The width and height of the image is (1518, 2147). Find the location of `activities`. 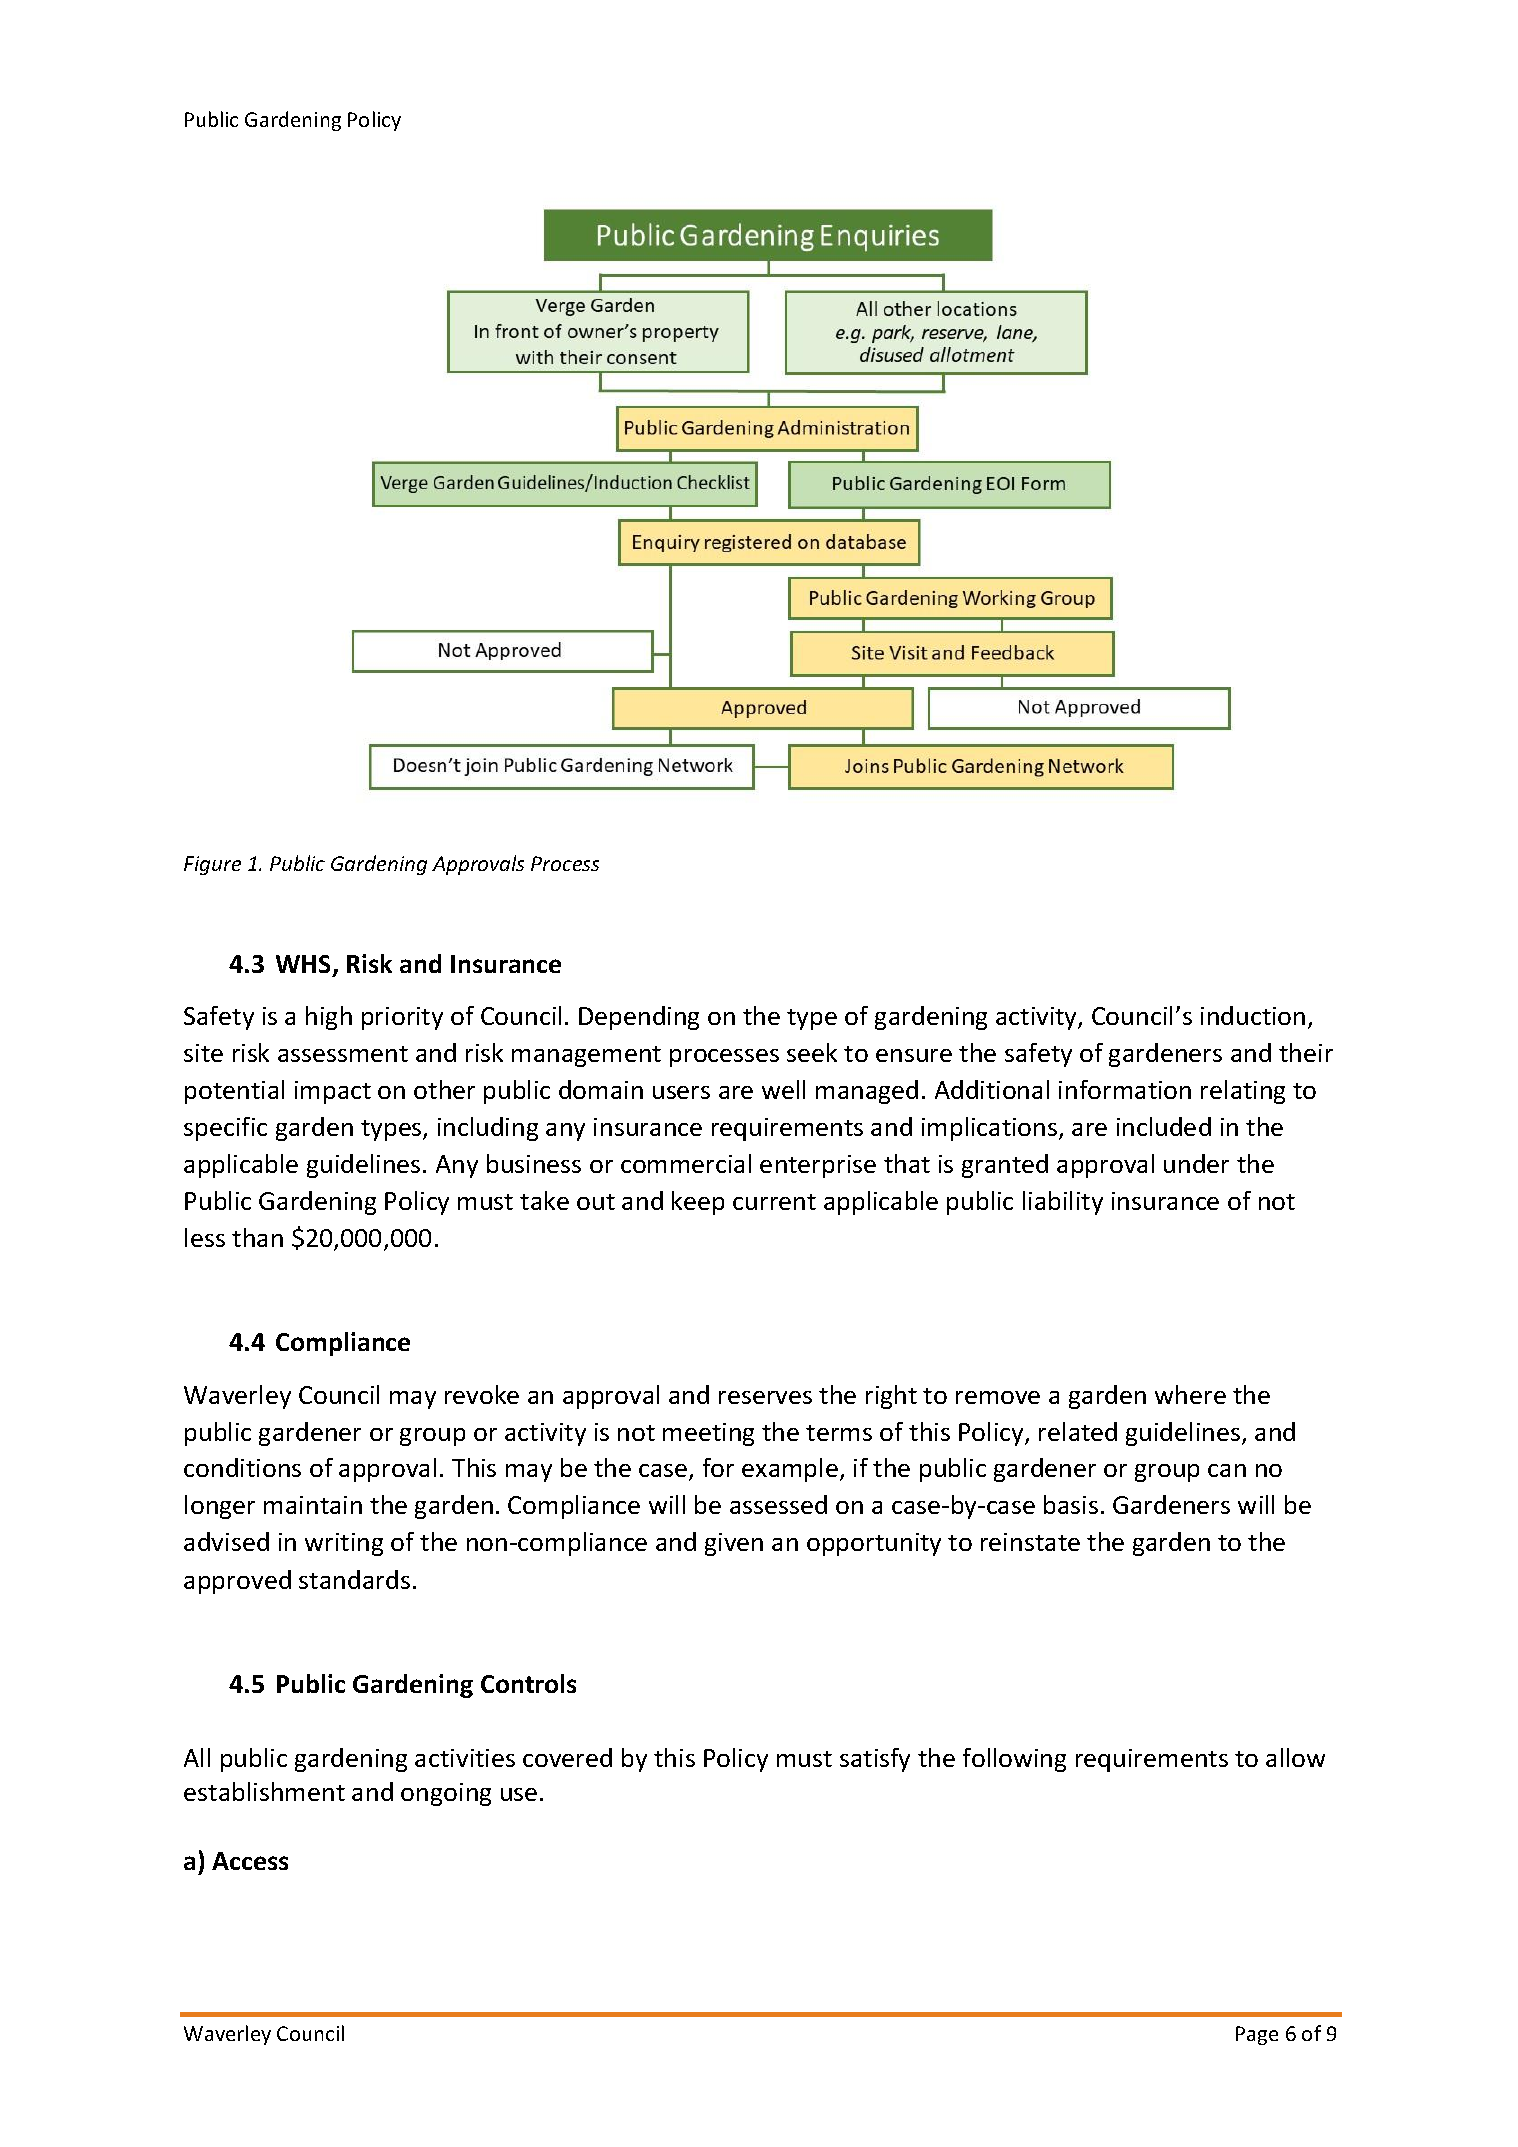

activities is located at coordinates (465, 1758).
